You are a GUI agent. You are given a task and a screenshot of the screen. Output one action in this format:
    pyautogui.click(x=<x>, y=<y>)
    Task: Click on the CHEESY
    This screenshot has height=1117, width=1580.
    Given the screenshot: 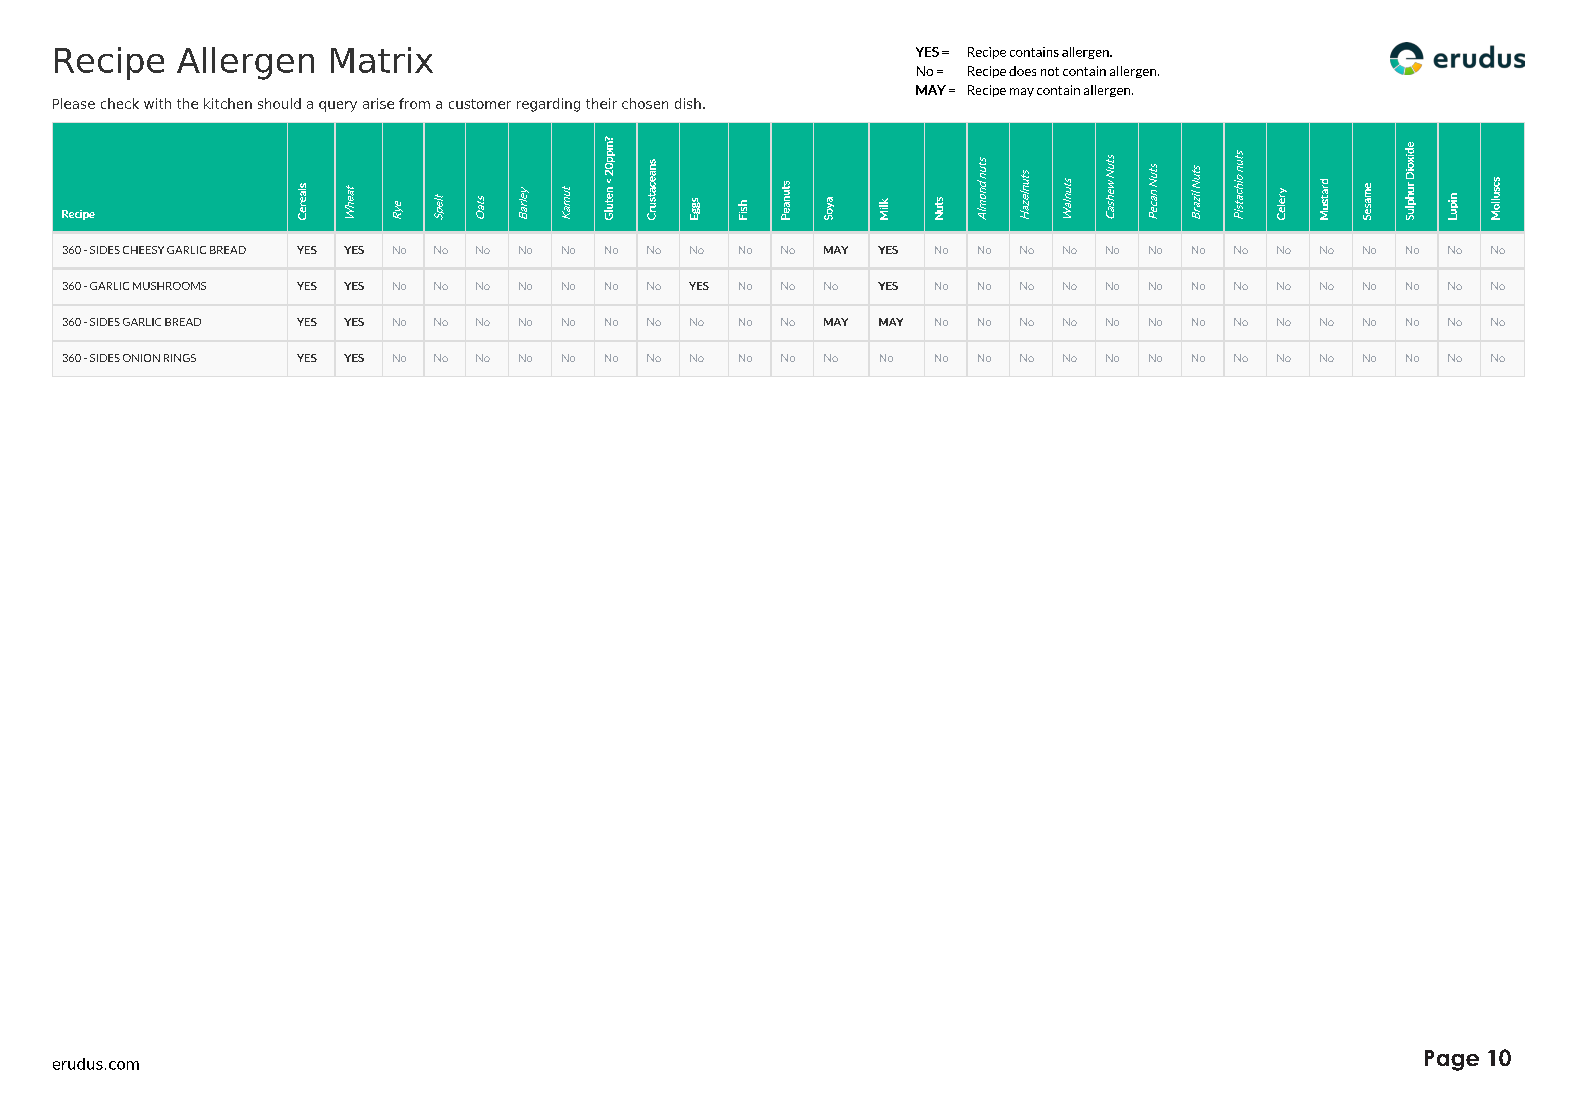 What is the action you would take?
    pyautogui.click(x=143, y=250)
